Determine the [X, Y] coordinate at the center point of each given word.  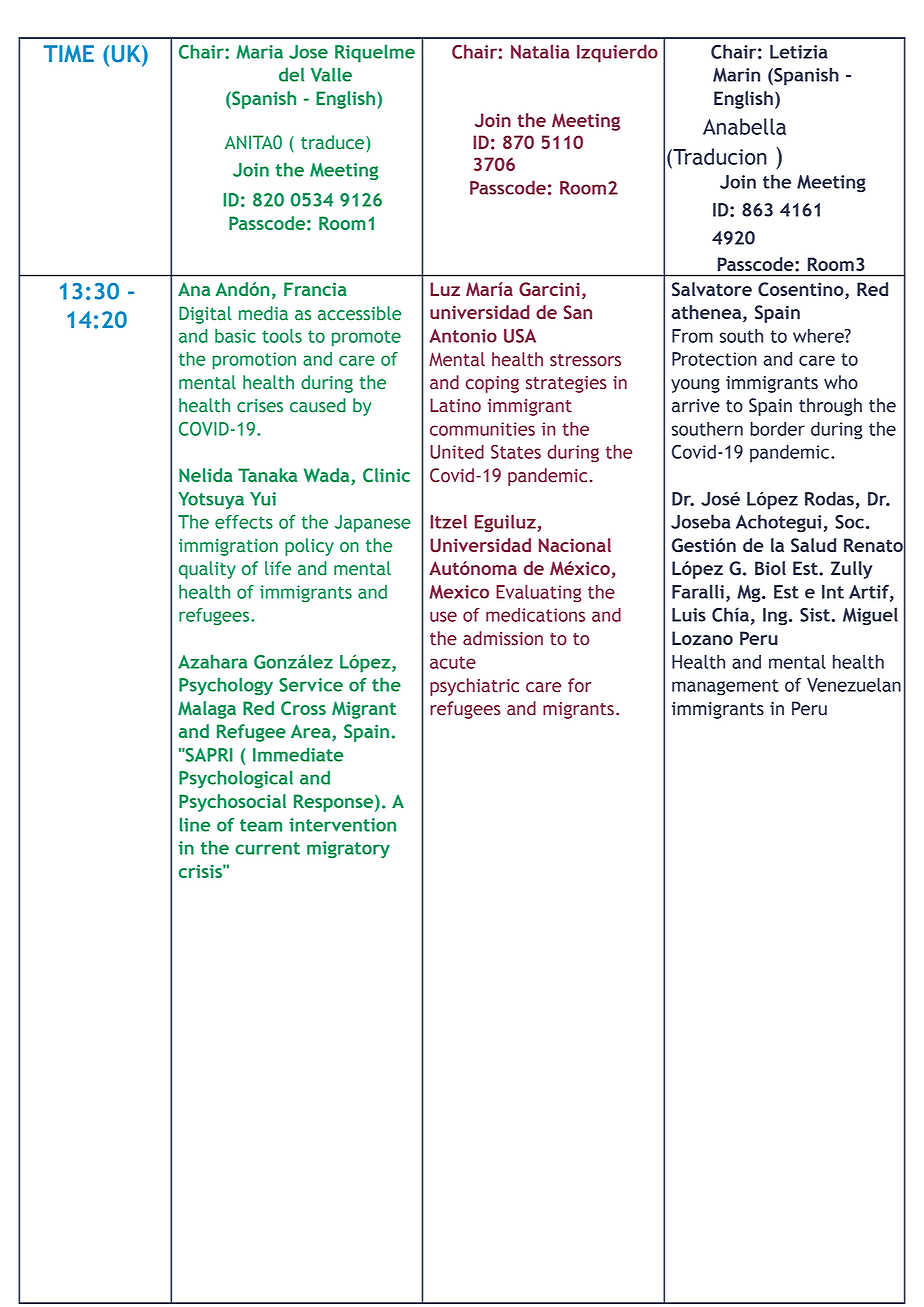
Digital [205, 315]
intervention [342, 825]
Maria [259, 52]
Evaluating [539, 594]
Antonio [463, 336]
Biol [770, 568]
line [195, 824]
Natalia [540, 51]
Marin [736, 75]
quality [207, 570]
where [819, 336]
